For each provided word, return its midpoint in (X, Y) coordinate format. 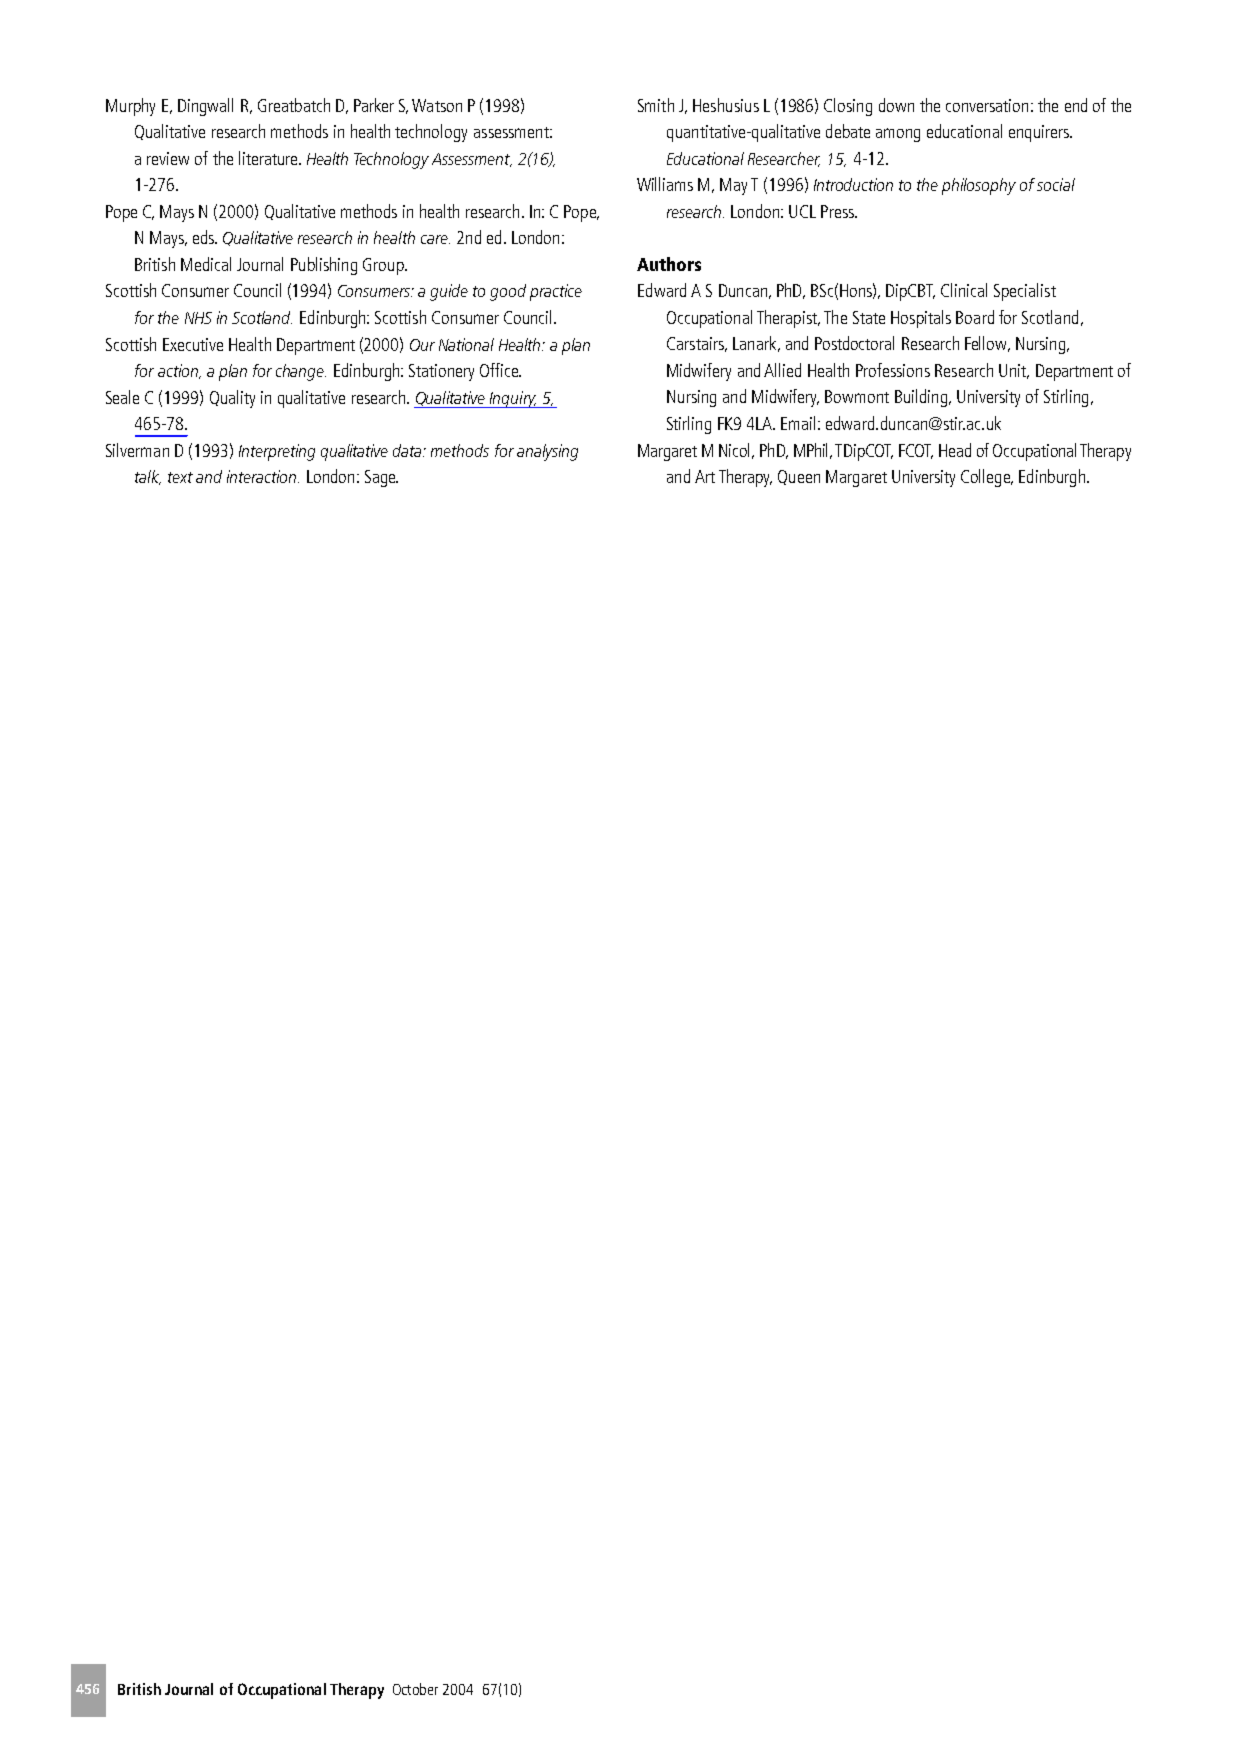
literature (269, 158)
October (415, 1689)
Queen (799, 477)
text (180, 477)
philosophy (979, 186)
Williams (665, 184)
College (986, 478)
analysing (547, 452)
